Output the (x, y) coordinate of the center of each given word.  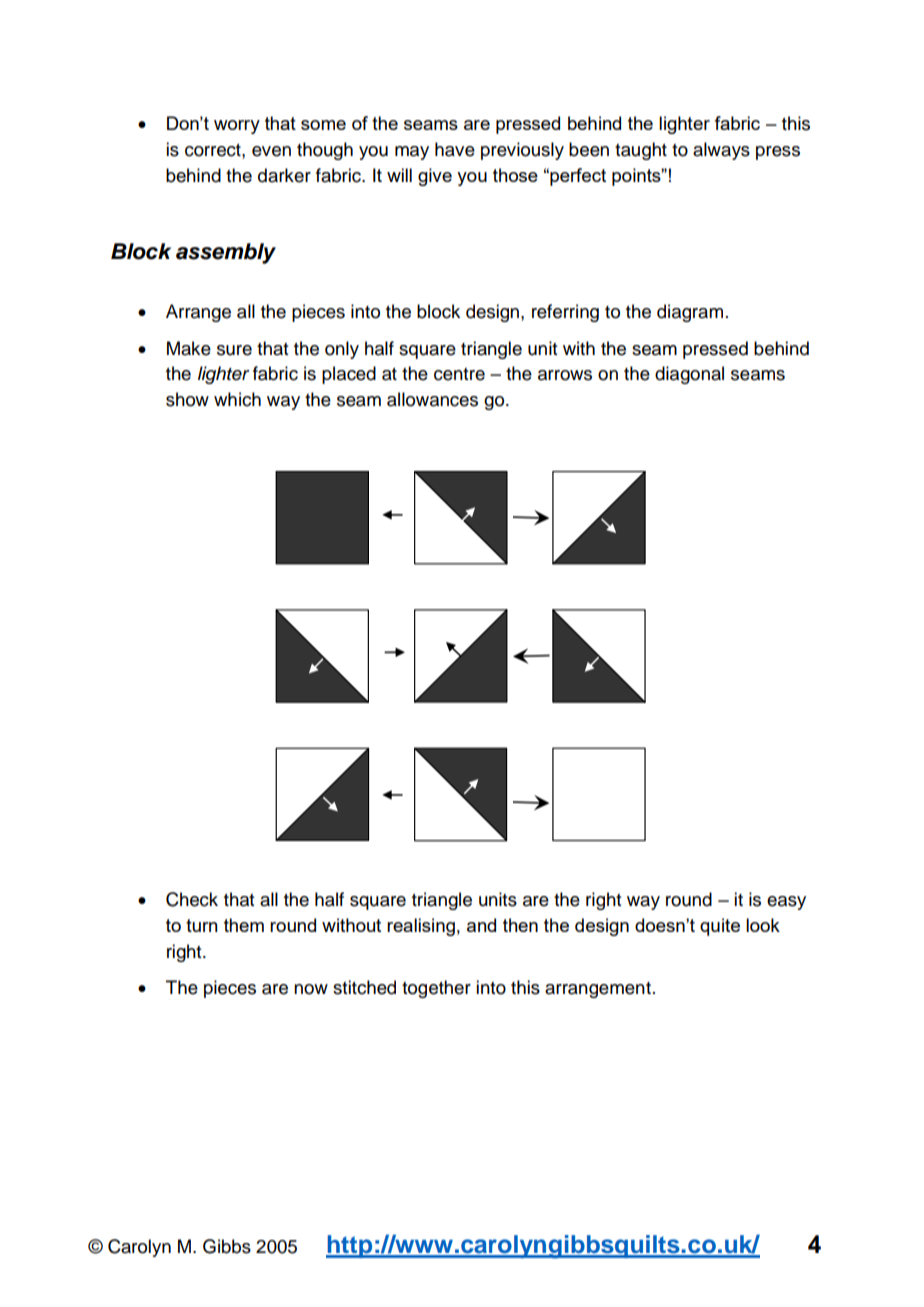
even (271, 151)
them (244, 925)
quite (720, 927)
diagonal (689, 375)
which (237, 399)
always (721, 151)
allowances (432, 399)
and (481, 925)
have (455, 149)
